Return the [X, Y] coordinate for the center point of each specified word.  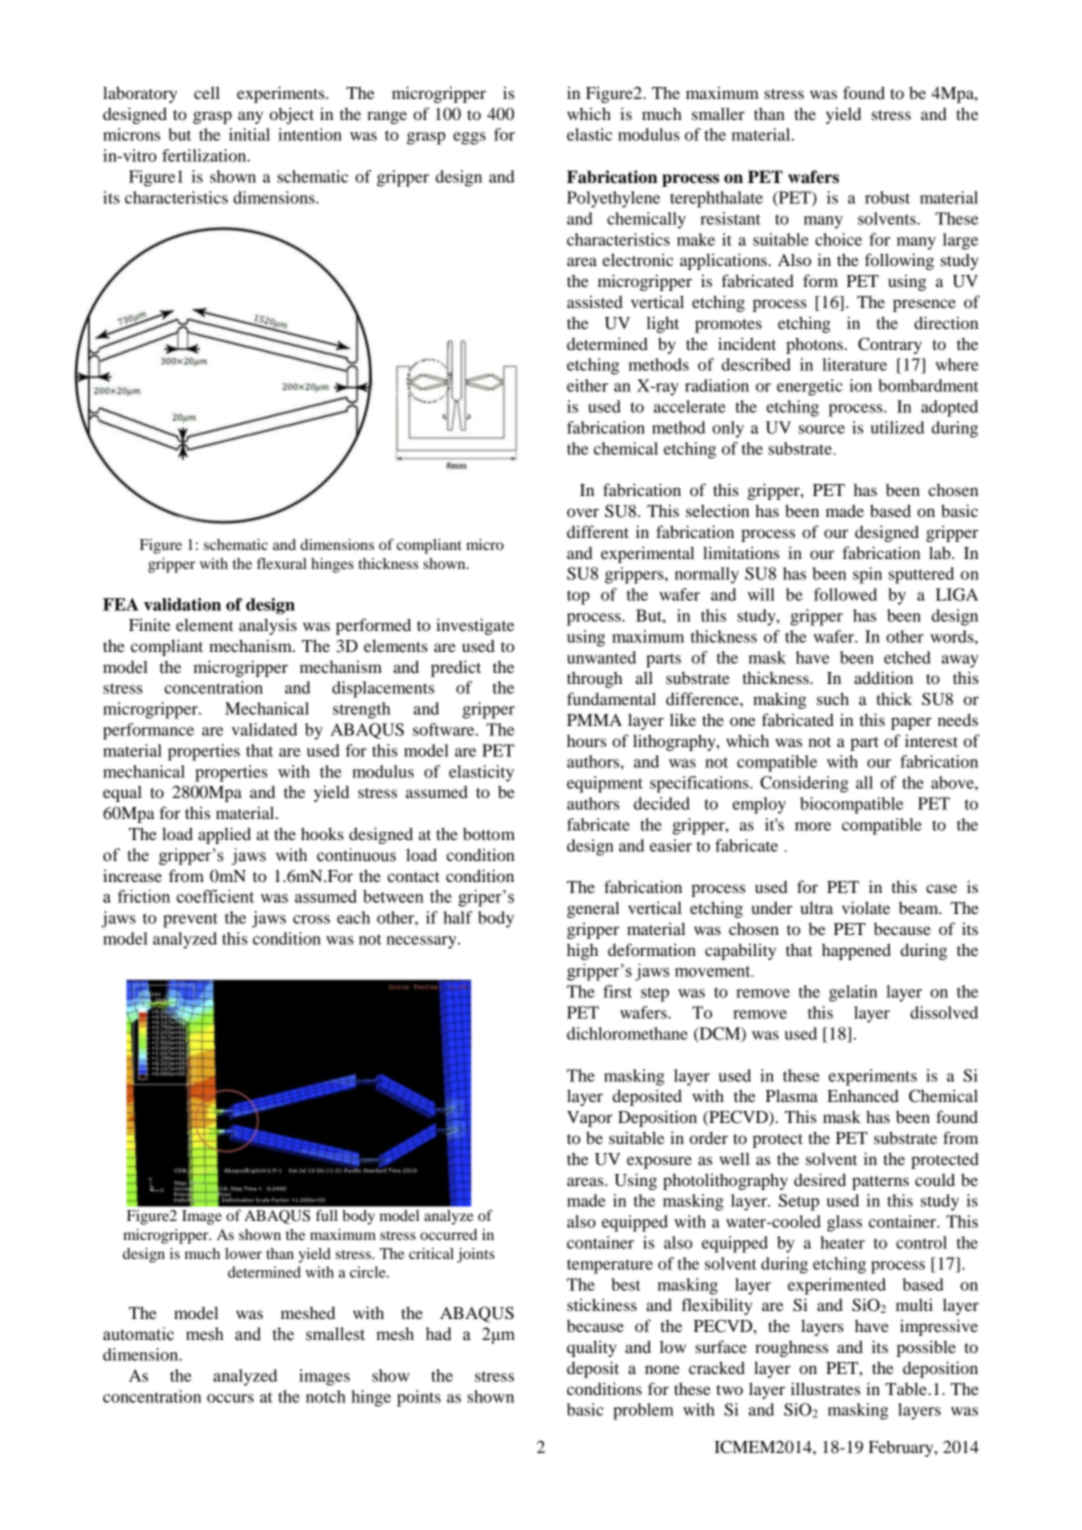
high [582, 951]
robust [887, 197]
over [583, 512]
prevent [190, 920]
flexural [282, 563]
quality [592, 1348]
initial [249, 134]
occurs [230, 1398]
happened [856, 951]
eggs [469, 138]
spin [867, 575]
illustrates [825, 1388]
